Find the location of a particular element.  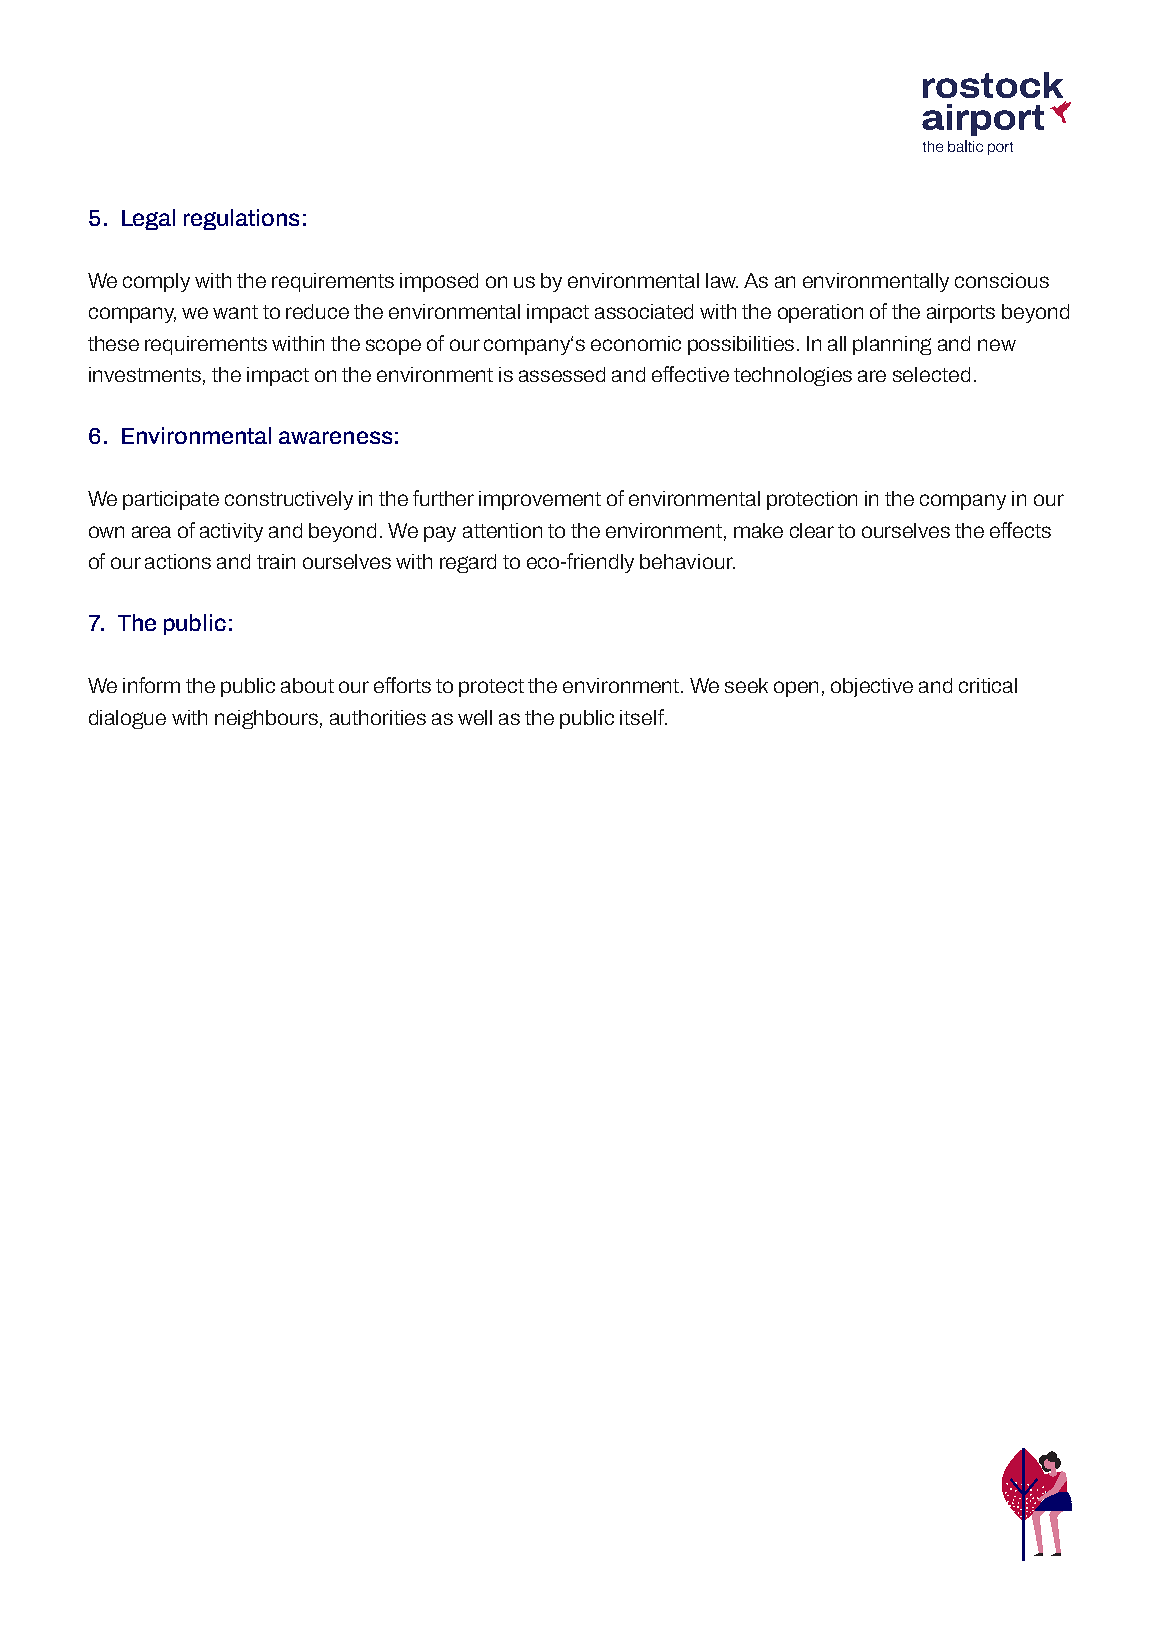

clear is located at coordinates (812, 530).
